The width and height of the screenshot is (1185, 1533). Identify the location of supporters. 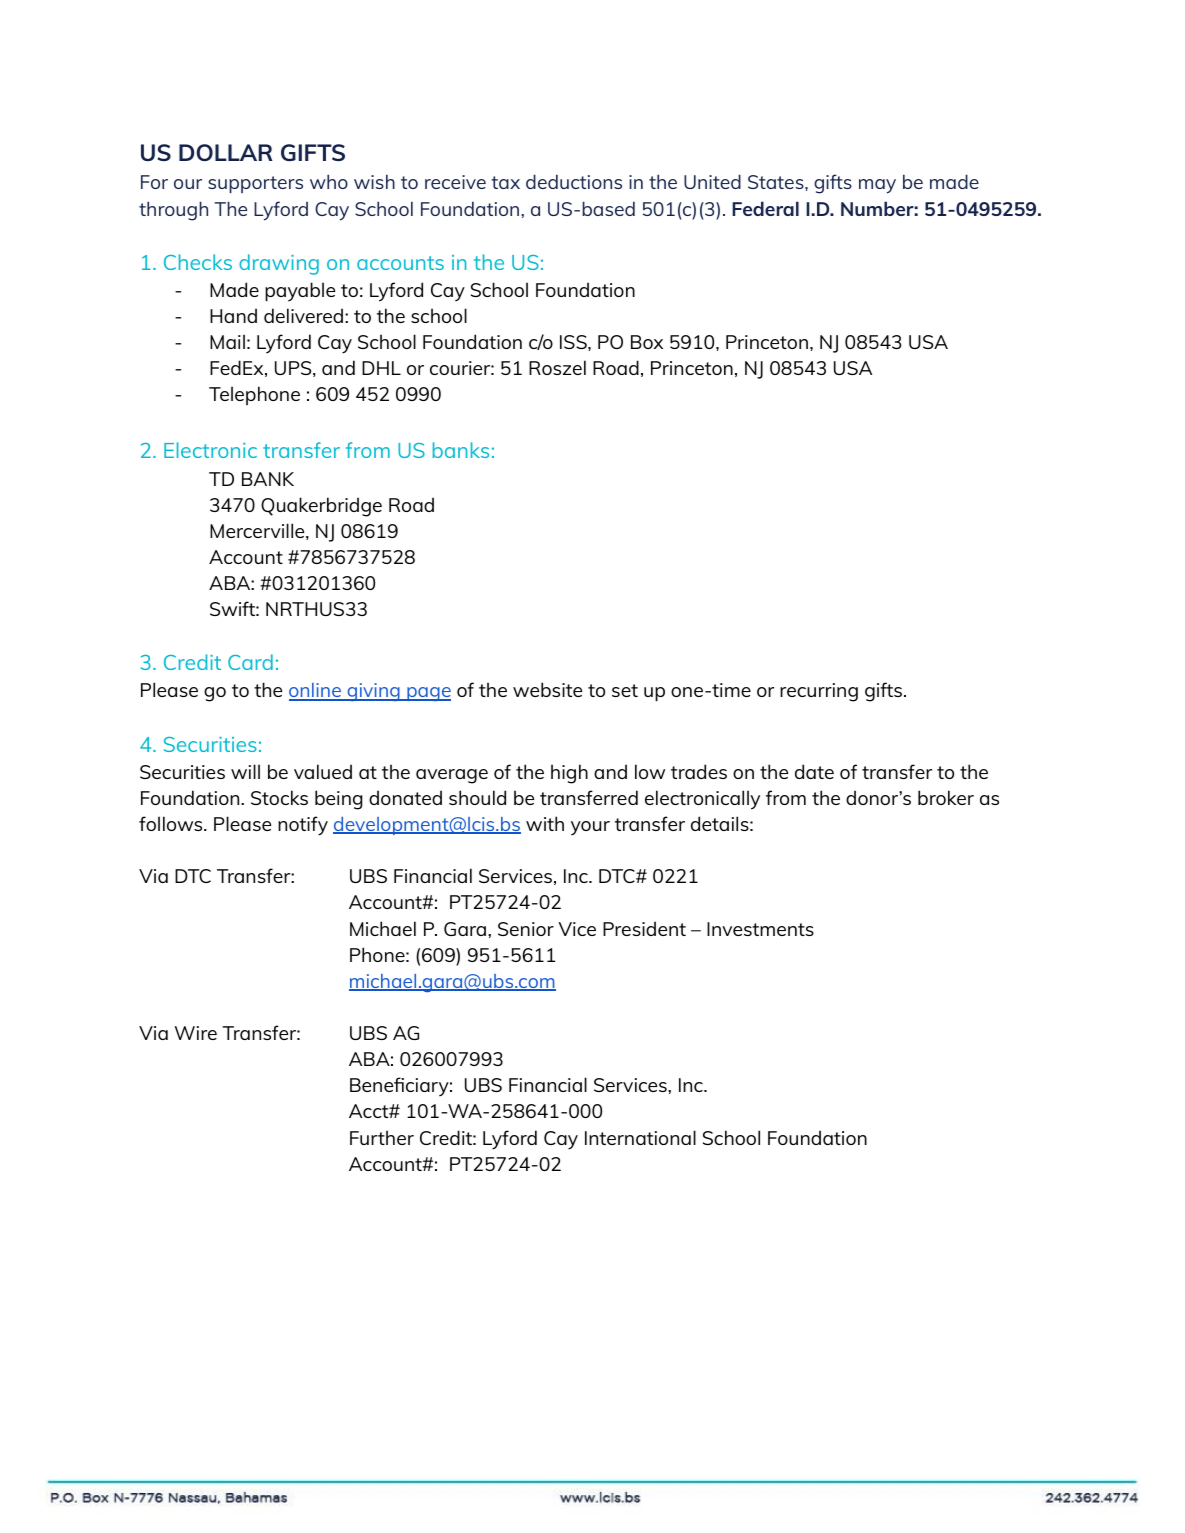
(255, 184).
